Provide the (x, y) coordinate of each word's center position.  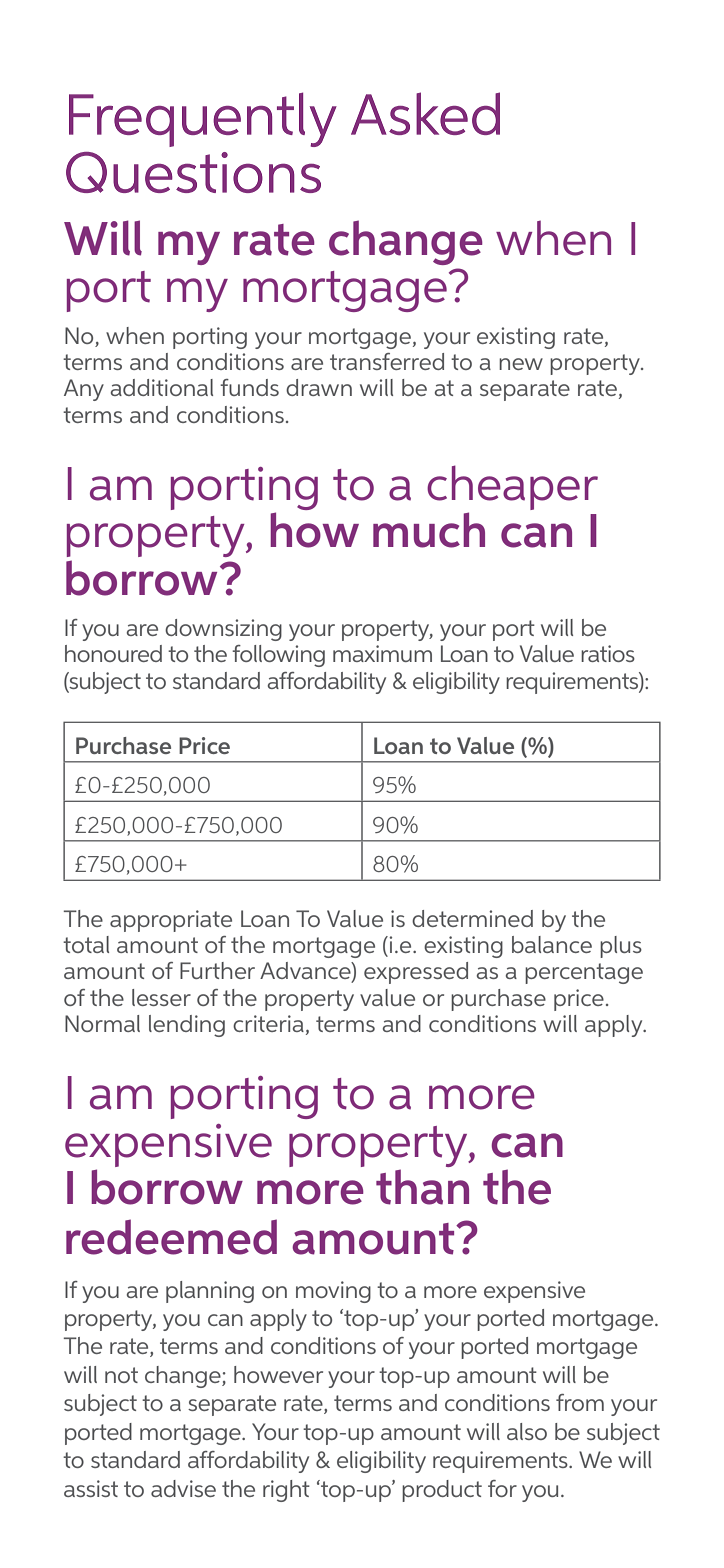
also (527, 1431)
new (521, 364)
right (286, 1491)
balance (552, 944)
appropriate (171, 921)
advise (183, 1488)
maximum (382, 653)
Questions (193, 172)
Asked (425, 113)
